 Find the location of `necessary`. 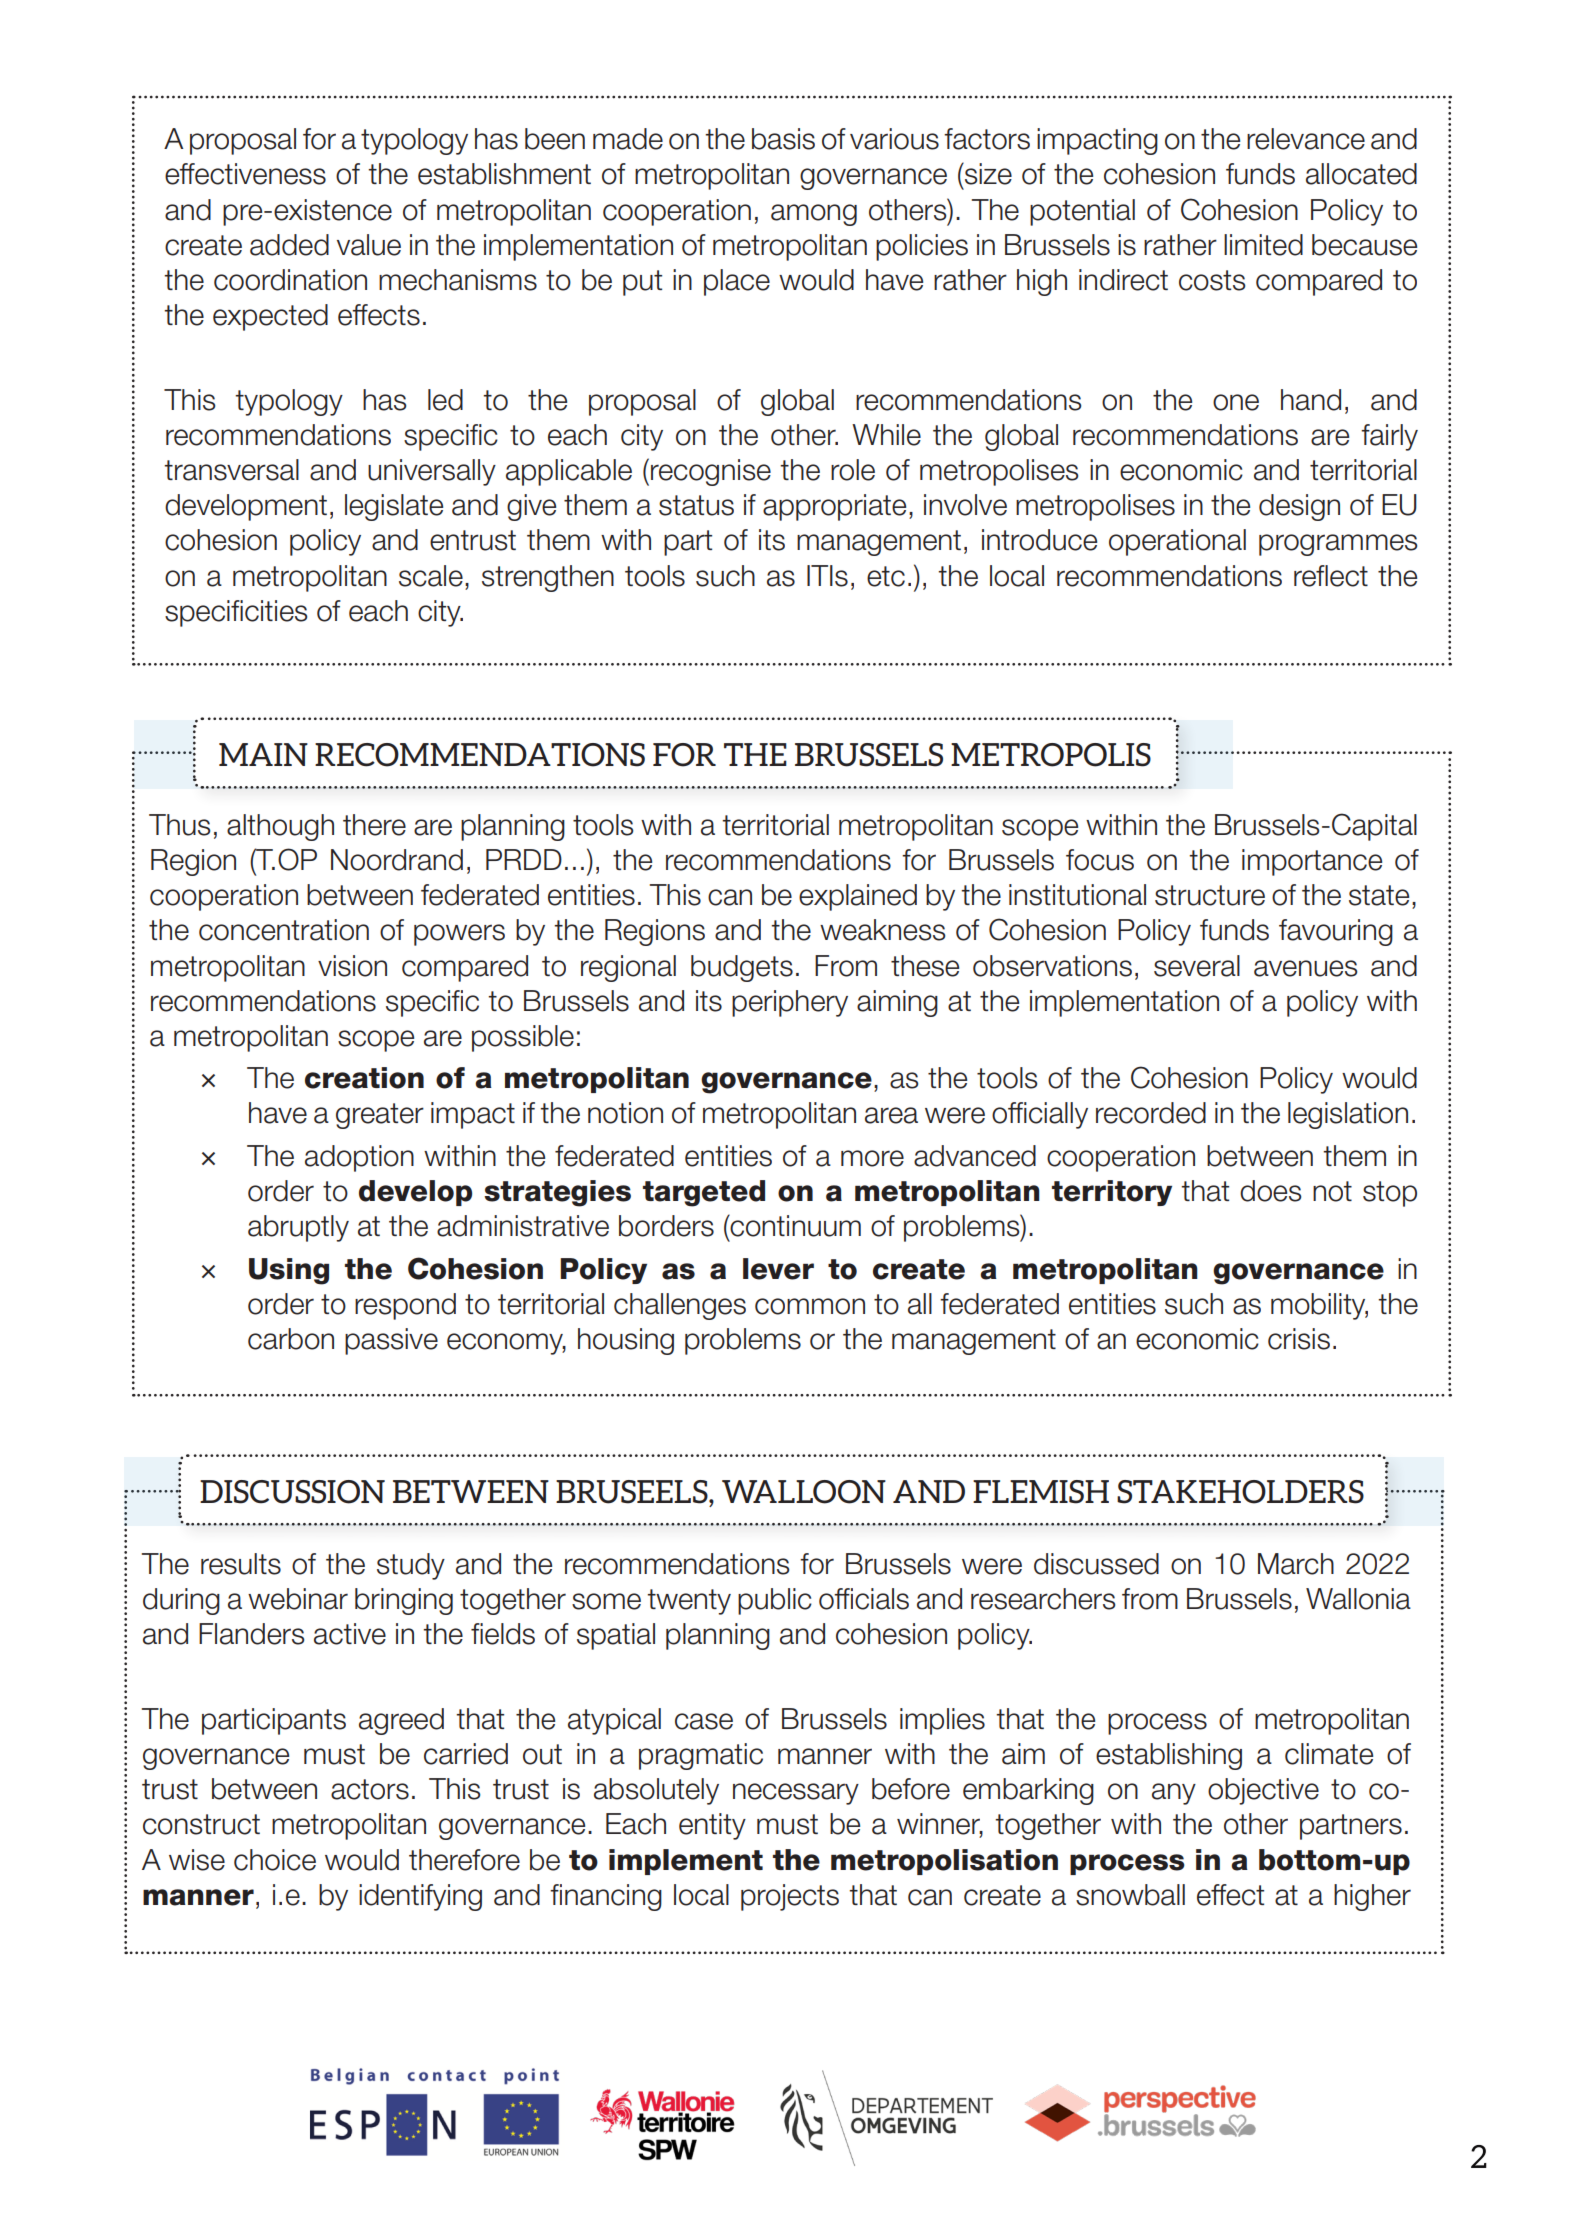

necessary is located at coordinates (796, 1794).
